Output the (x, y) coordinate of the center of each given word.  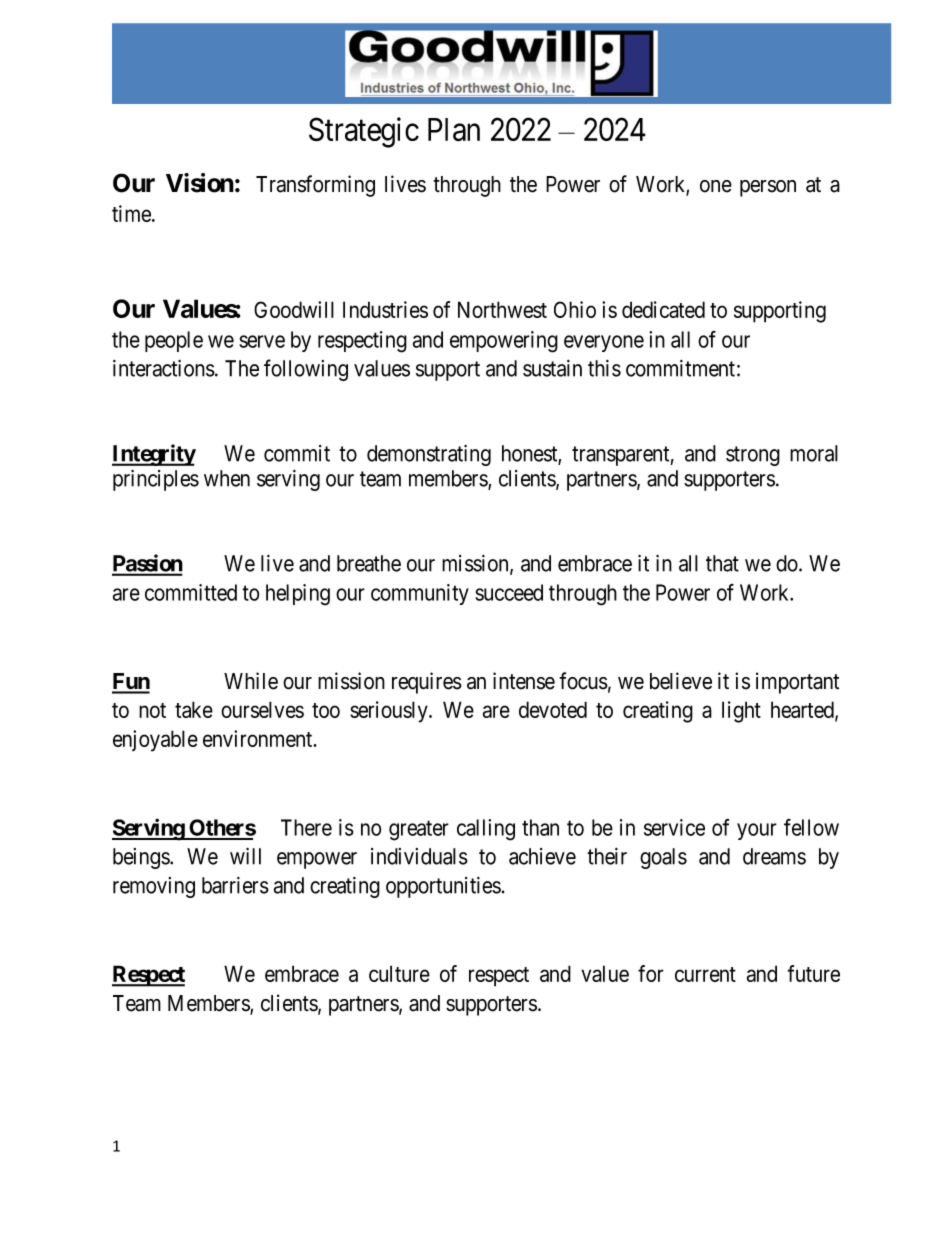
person (768, 188)
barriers (235, 885)
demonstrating (429, 455)
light (741, 712)
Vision (200, 183)
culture (399, 973)
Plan (454, 130)
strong (753, 456)
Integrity (154, 455)
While (251, 681)
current (705, 974)
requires (427, 683)
